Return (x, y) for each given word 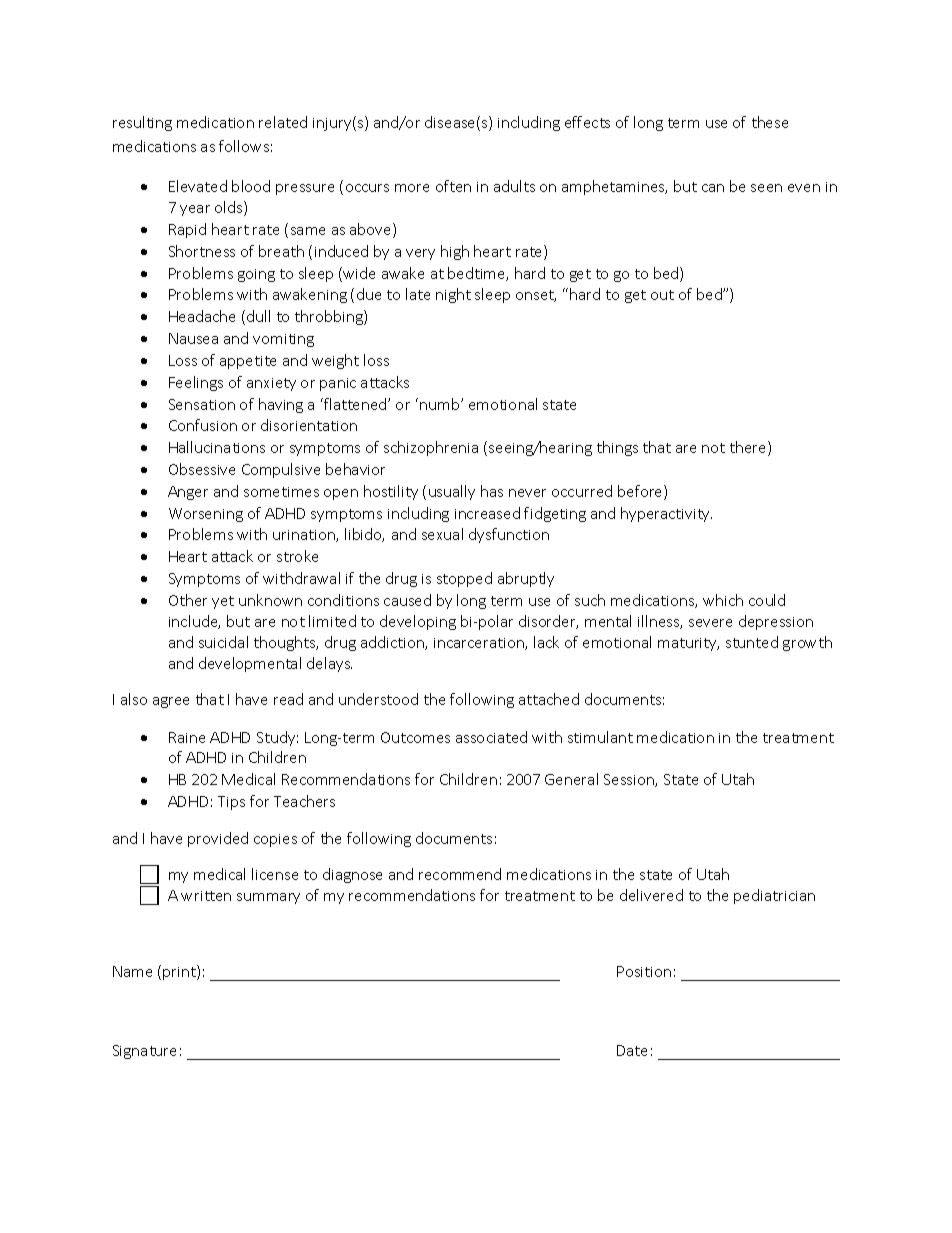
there (749, 448)
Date (632, 1050)
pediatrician (774, 896)
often (453, 186)
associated (491, 737)
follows (244, 146)
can (713, 188)
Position (644, 971)
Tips (231, 803)
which (723, 600)
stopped (464, 579)
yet (223, 602)
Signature (144, 1052)
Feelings (196, 383)
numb (441, 404)
